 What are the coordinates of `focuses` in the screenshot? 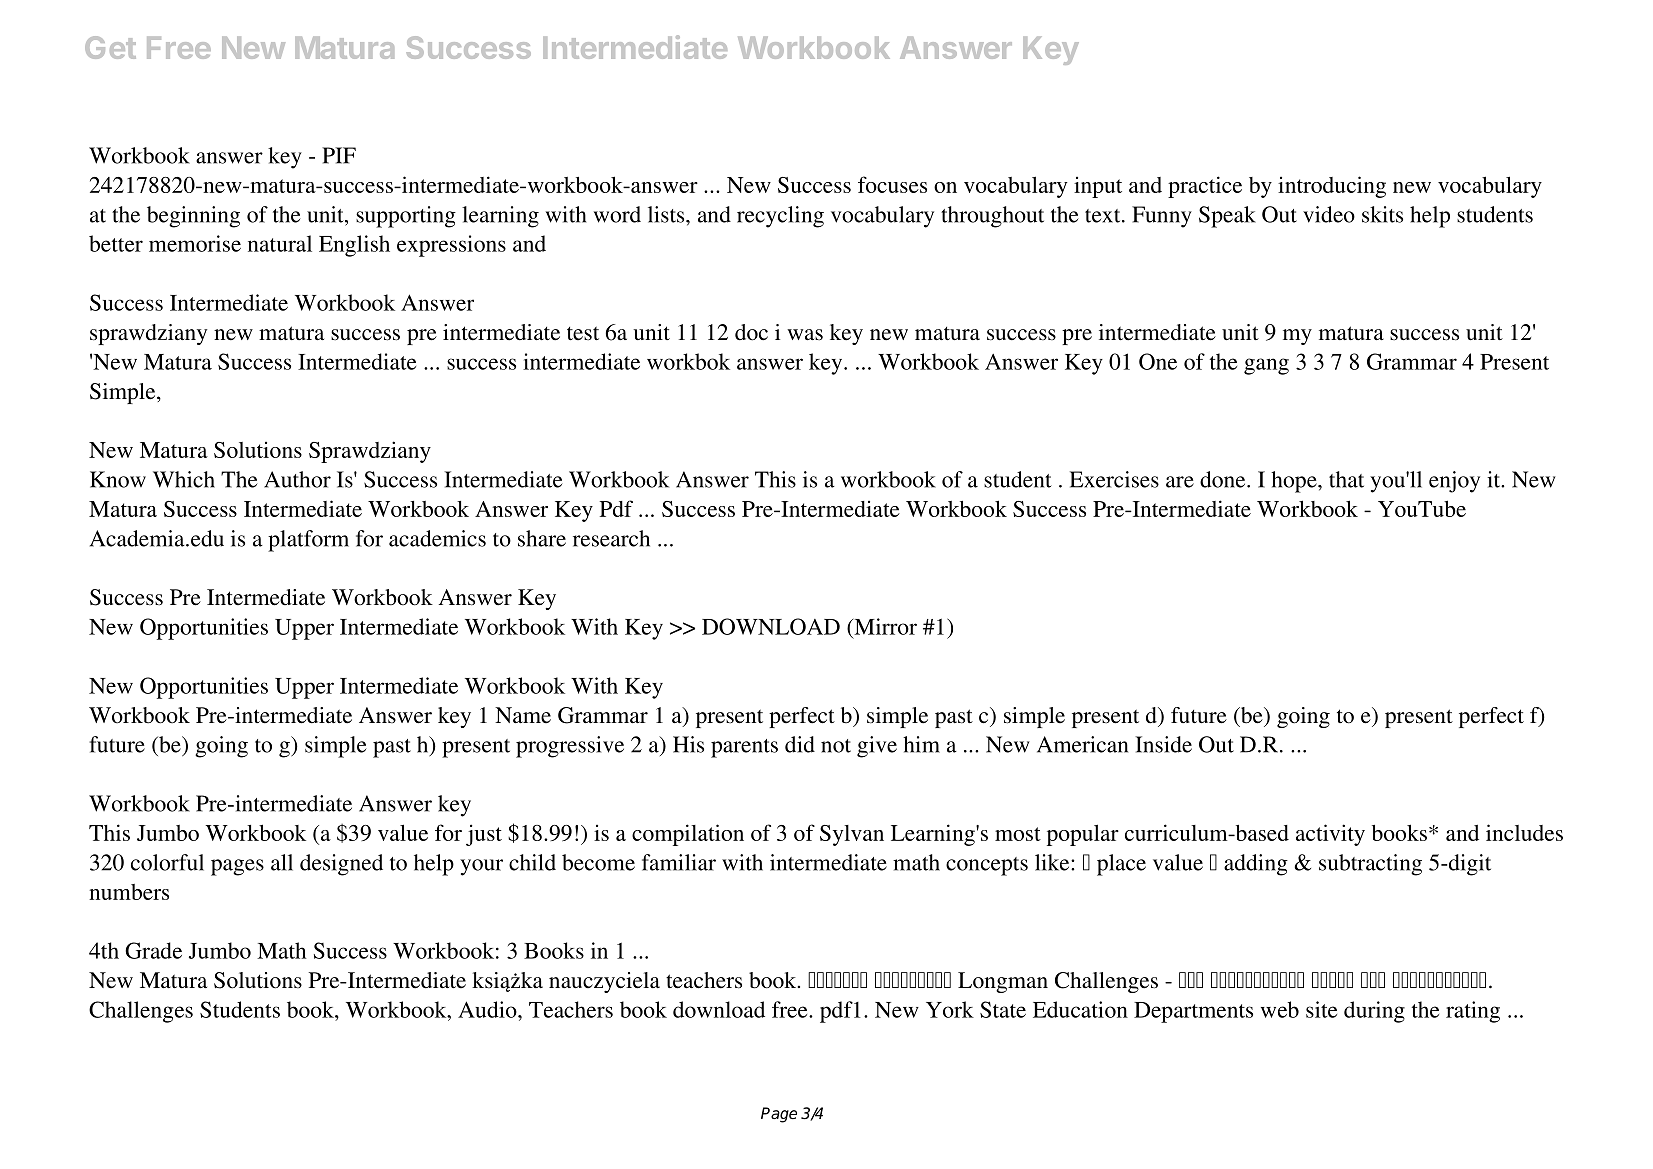 It's located at (892, 184).
